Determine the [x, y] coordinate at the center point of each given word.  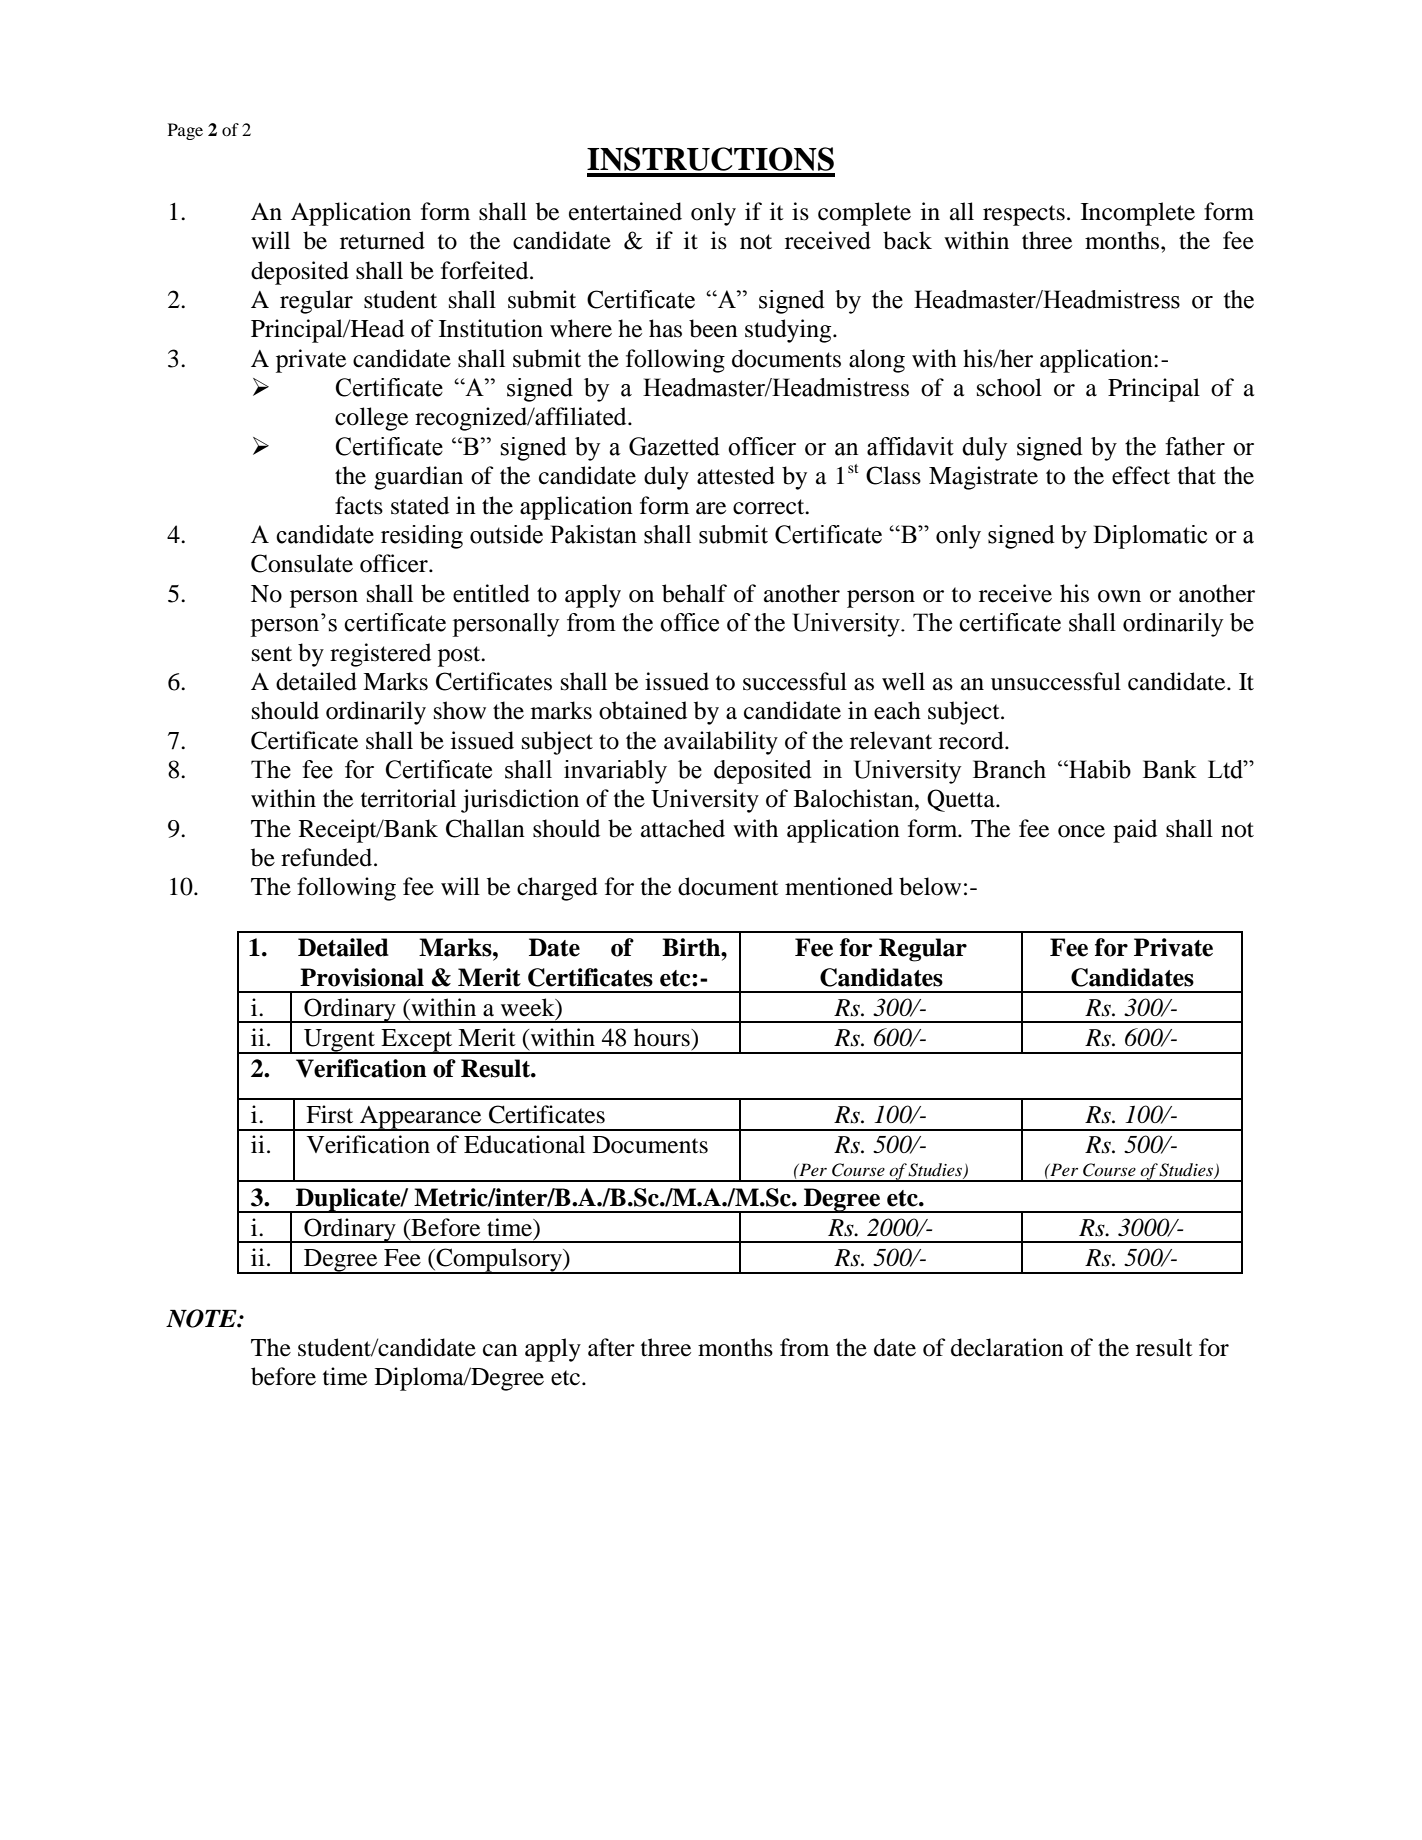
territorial [408, 798]
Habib [1099, 769]
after [611, 1347]
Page [185, 131]
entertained [625, 211]
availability [721, 743]
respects [1024, 215]
